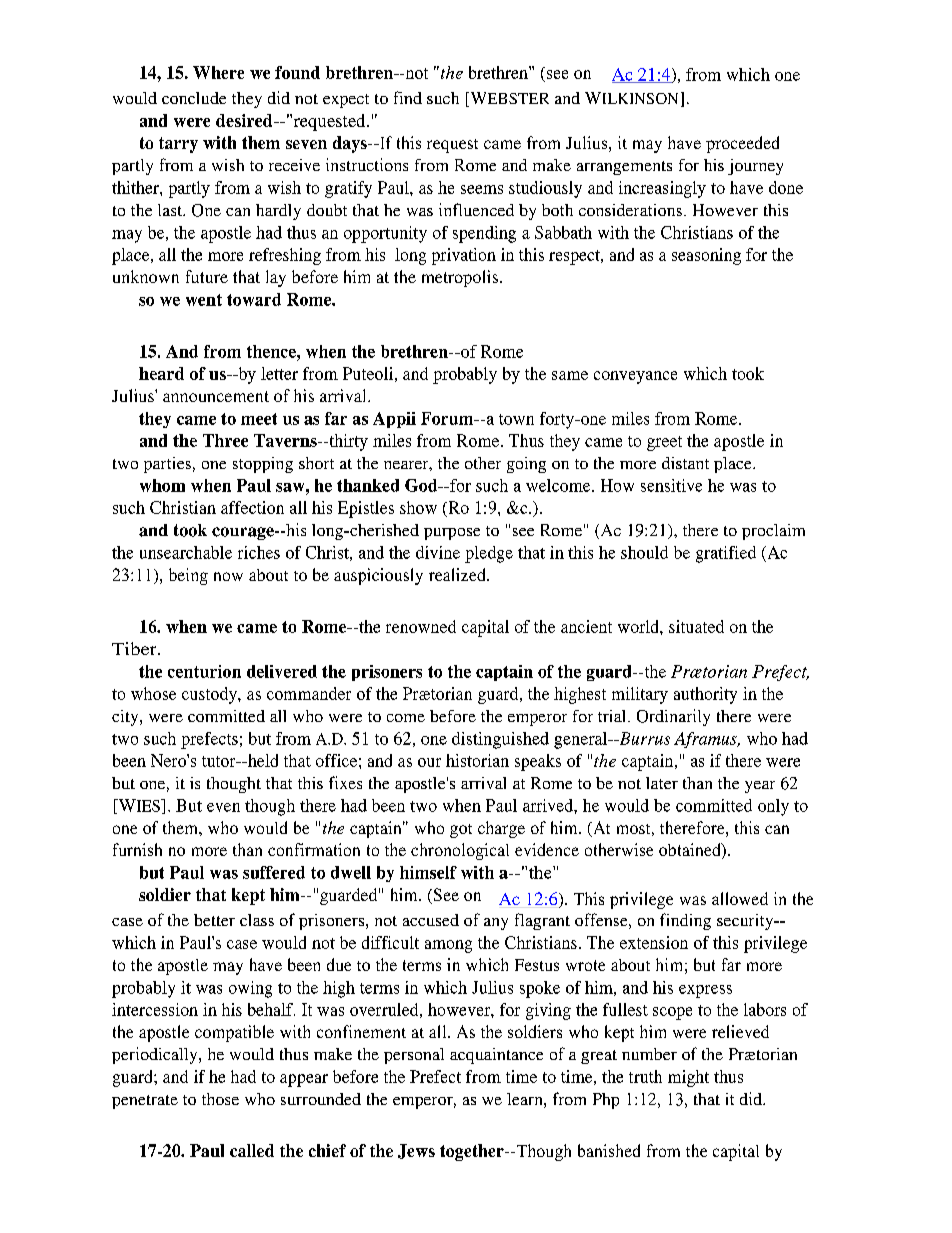 This image has width=952, height=1233. What do you see at coordinates (742, 144) in the image?
I see `proceeded` at bounding box center [742, 144].
